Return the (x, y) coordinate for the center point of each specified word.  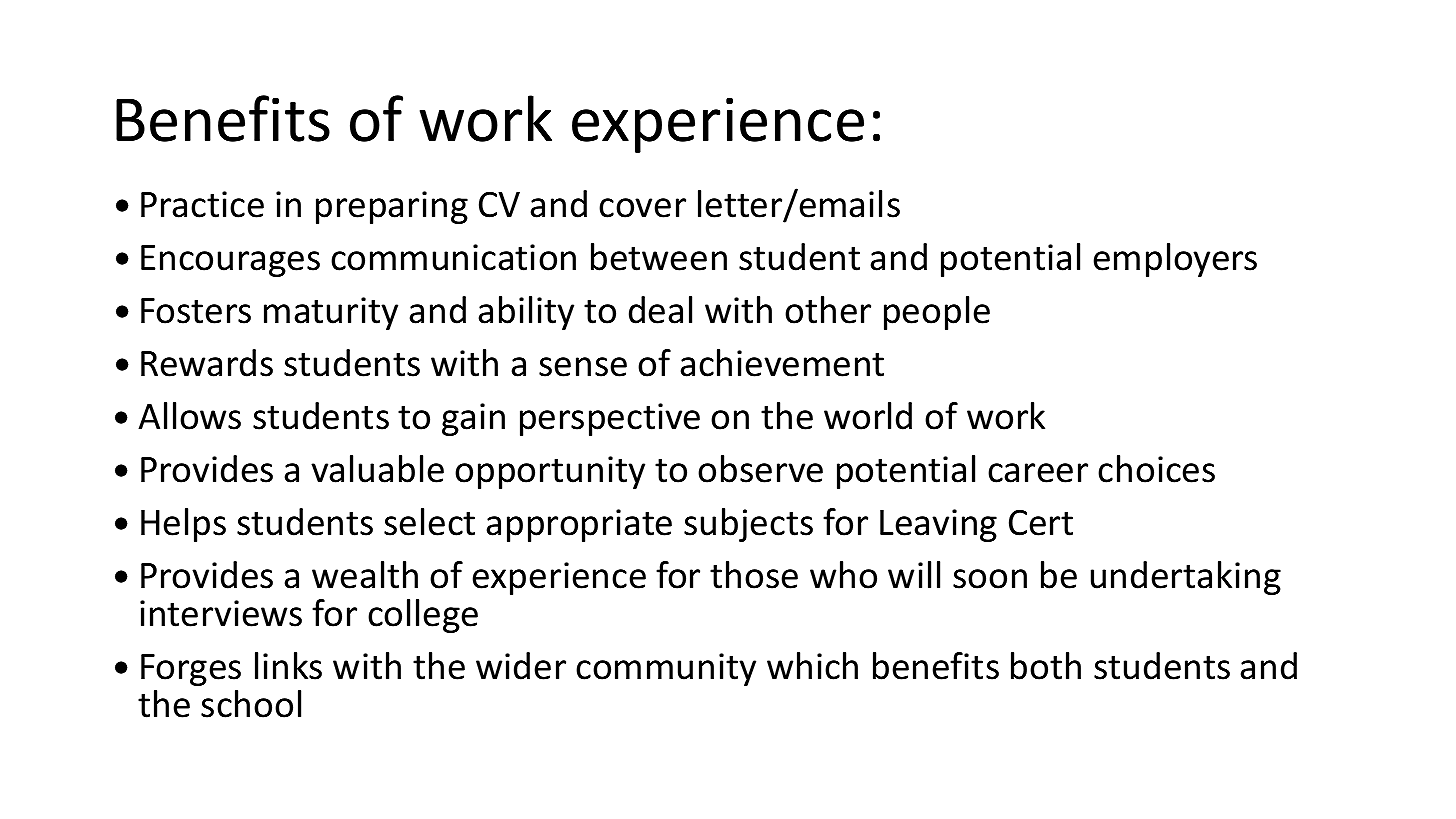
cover (642, 208)
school (251, 704)
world (868, 416)
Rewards (207, 363)
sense (583, 367)
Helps (183, 525)
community (666, 669)
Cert (1041, 522)
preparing (392, 207)
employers (1175, 260)
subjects (748, 525)
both (1046, 666)
